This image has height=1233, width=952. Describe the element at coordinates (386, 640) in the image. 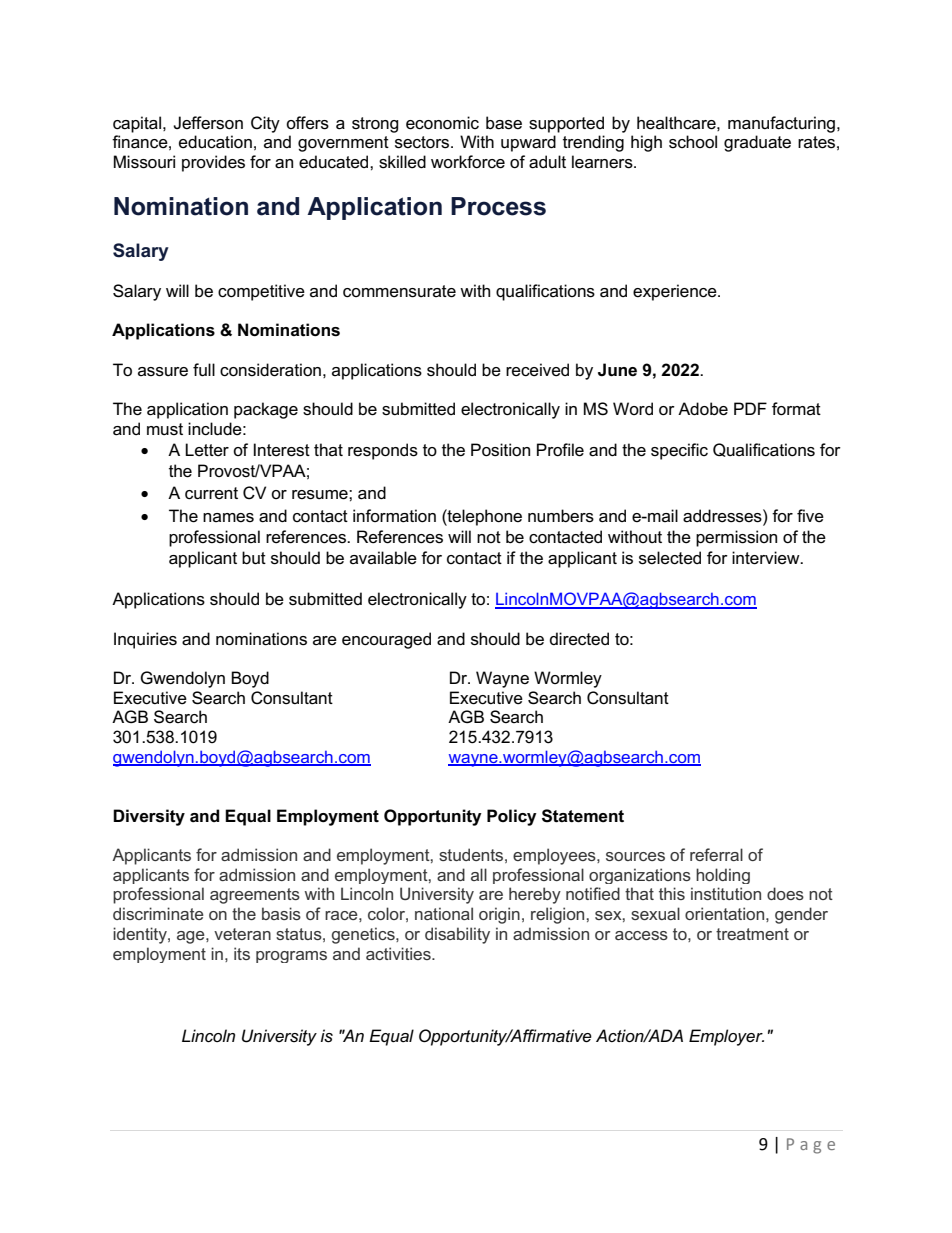

I see `encouraged` at that location.
